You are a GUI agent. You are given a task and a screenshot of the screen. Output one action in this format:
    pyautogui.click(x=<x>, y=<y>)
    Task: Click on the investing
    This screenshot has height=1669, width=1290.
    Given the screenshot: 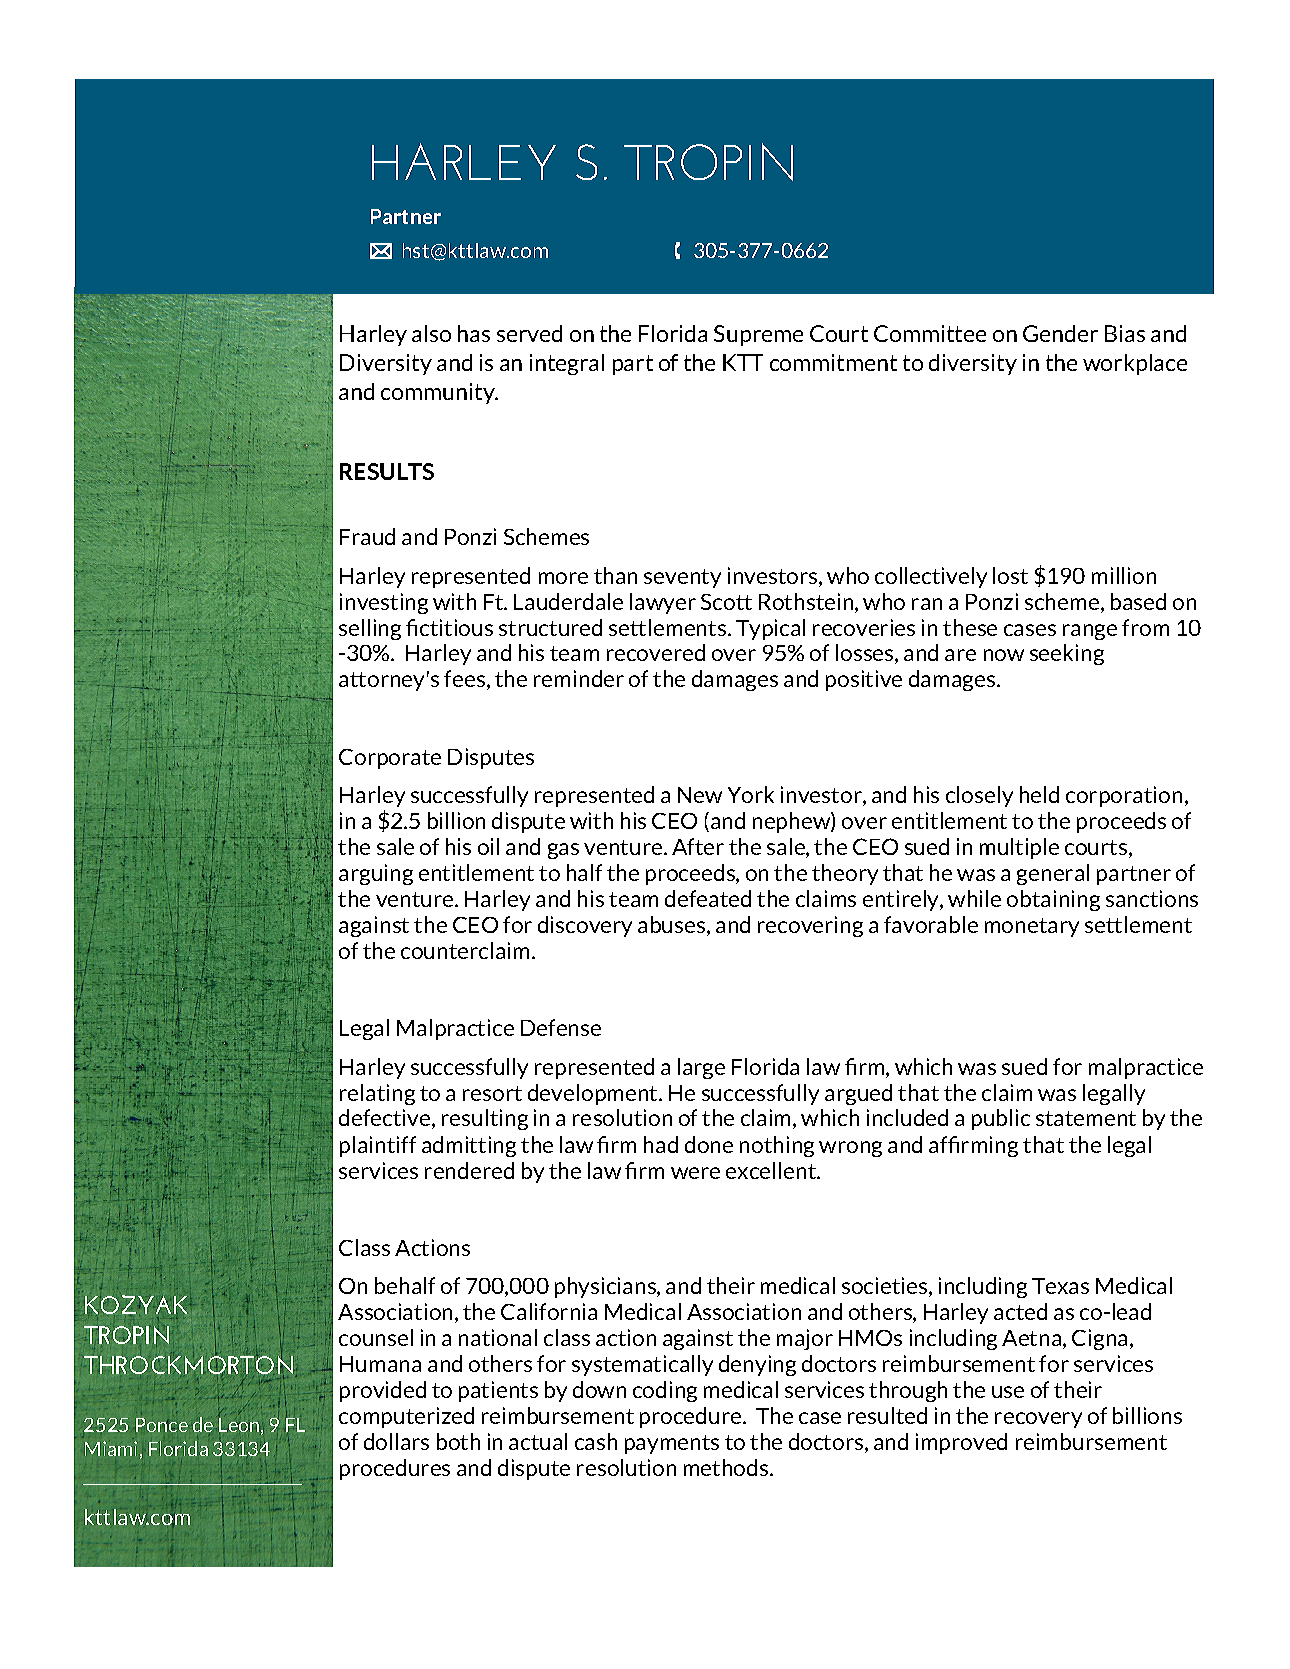 What is the action you would take?
    pyautogui.click(x=384, y=603)
